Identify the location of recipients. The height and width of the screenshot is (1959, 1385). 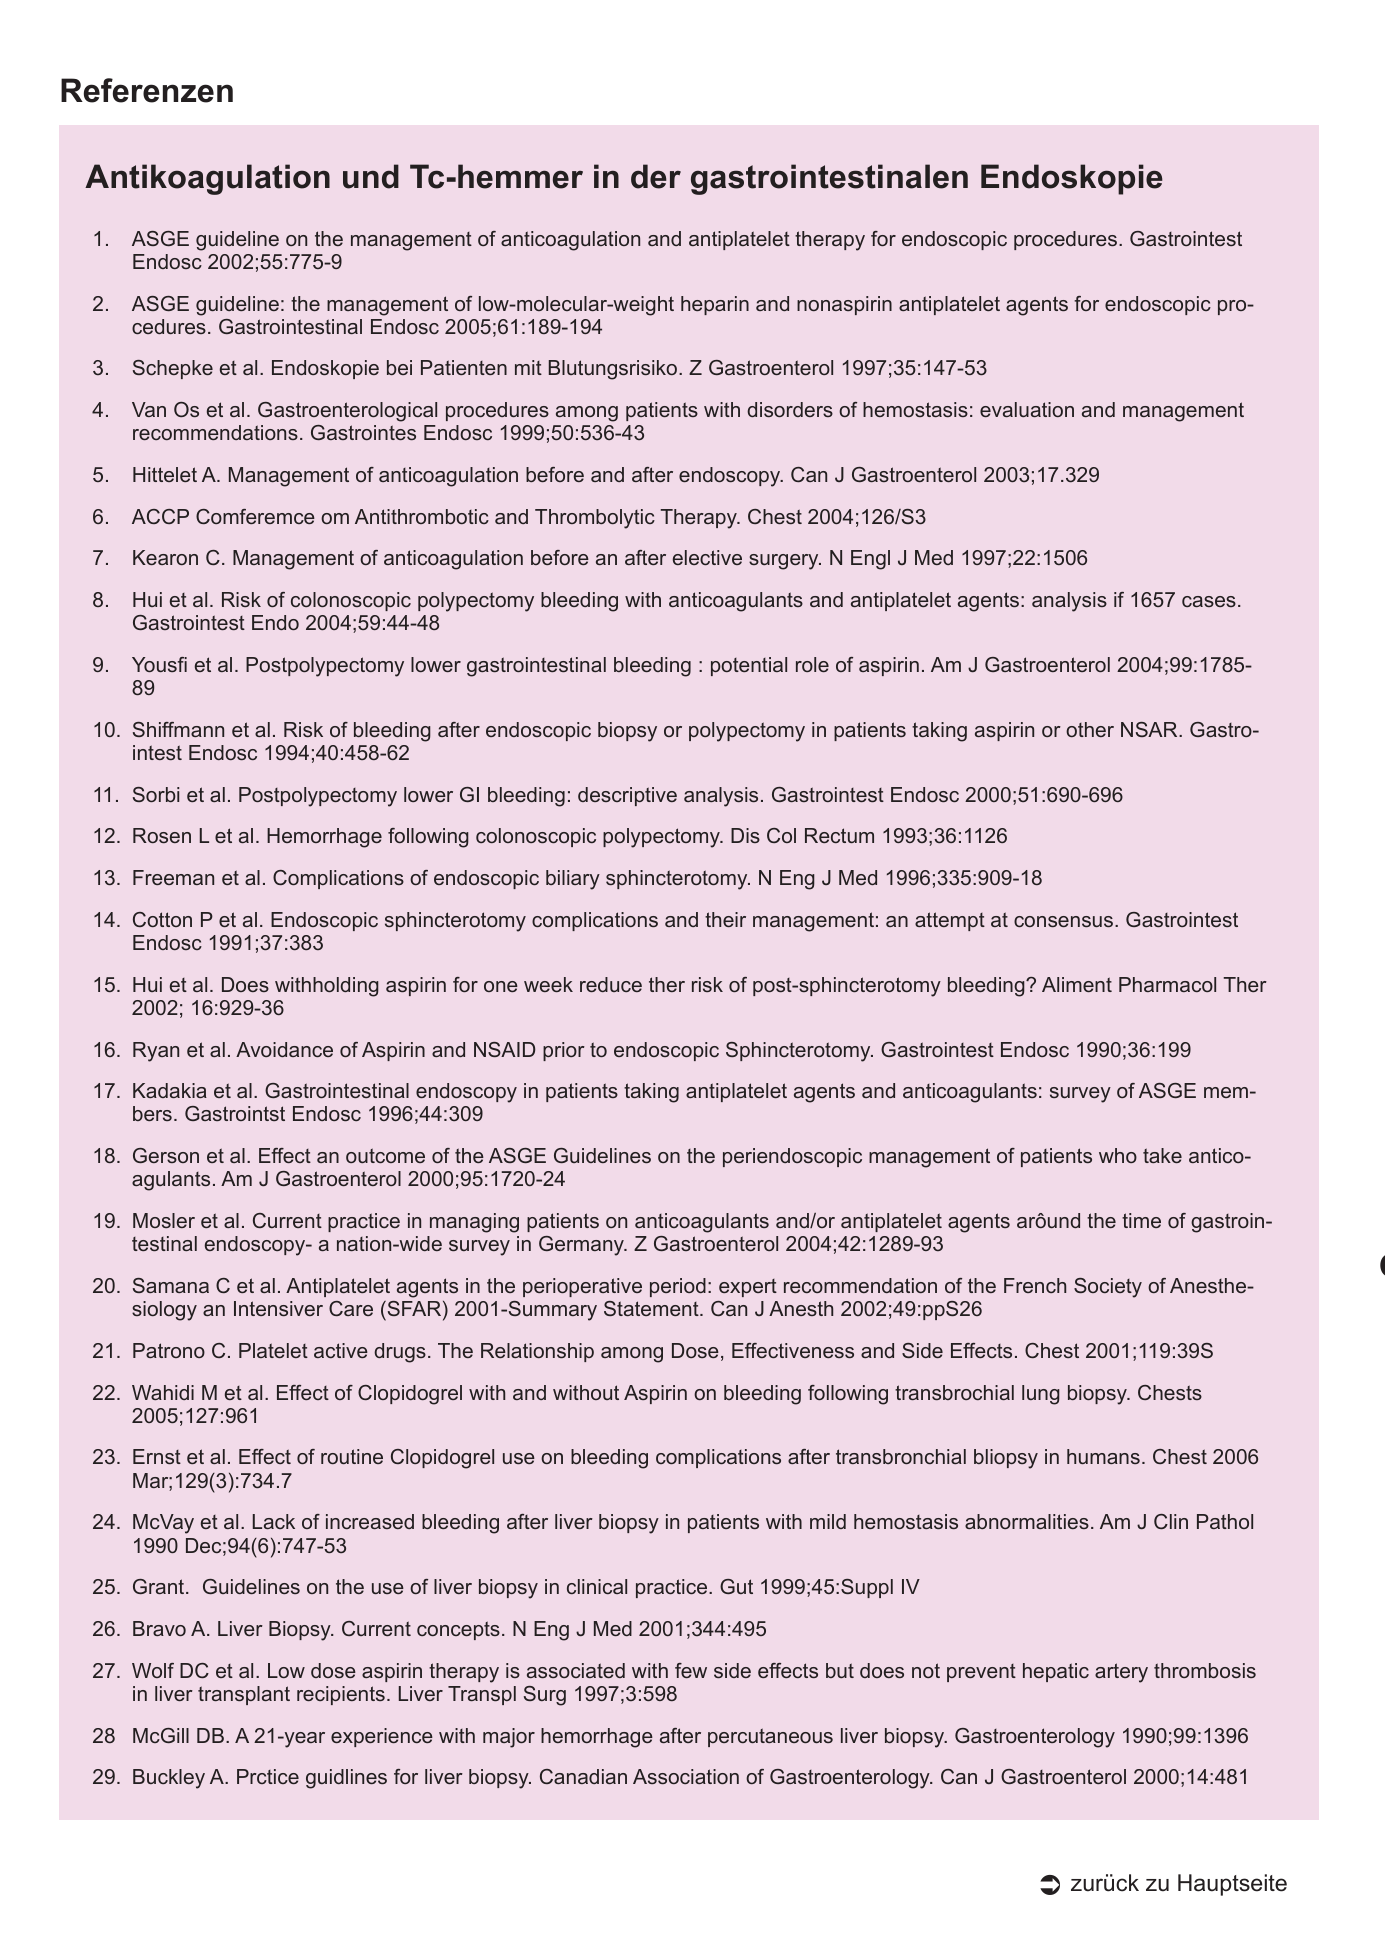
(341, 1695).
